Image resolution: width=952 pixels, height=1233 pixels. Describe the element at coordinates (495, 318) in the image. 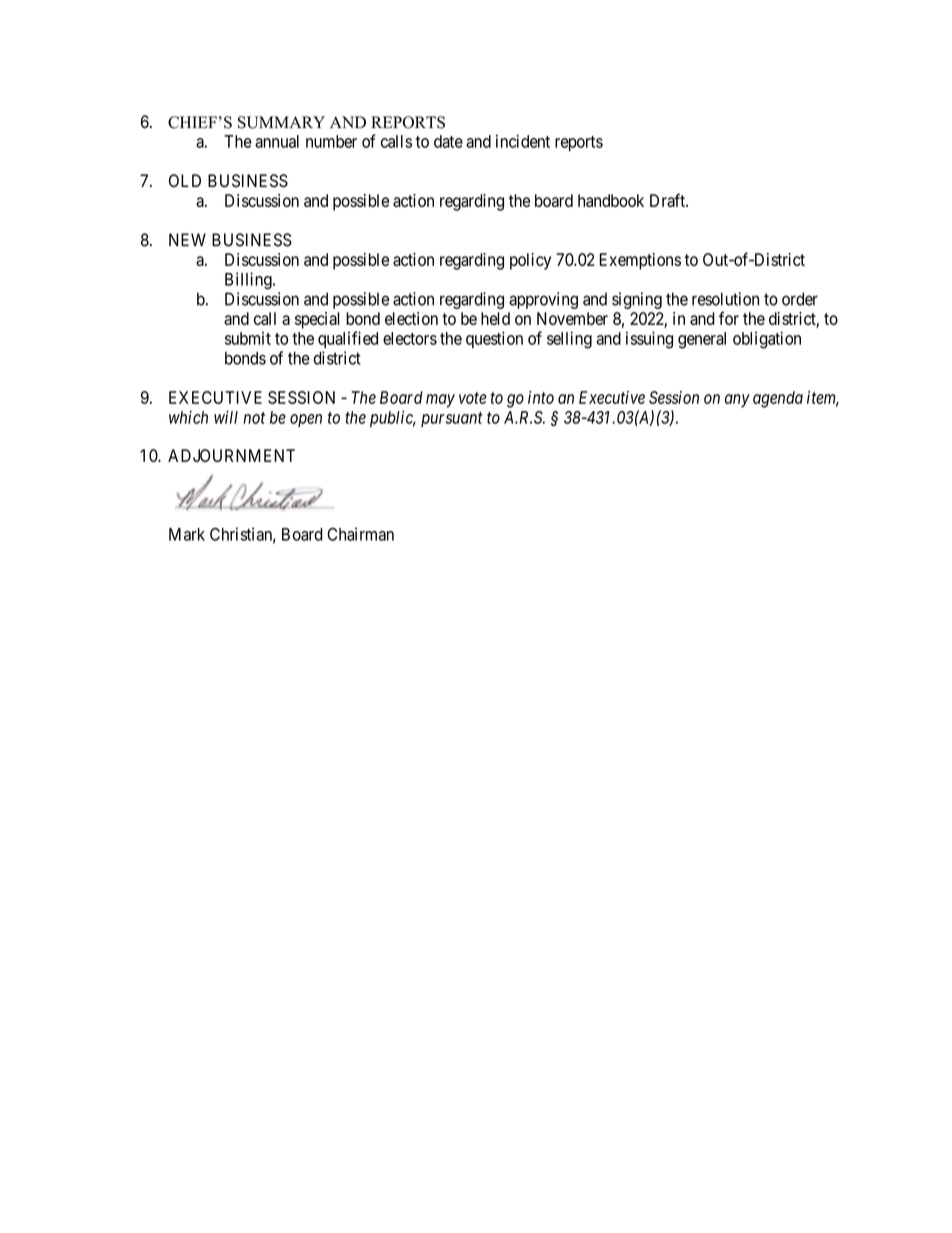

I see `held` at that location.
